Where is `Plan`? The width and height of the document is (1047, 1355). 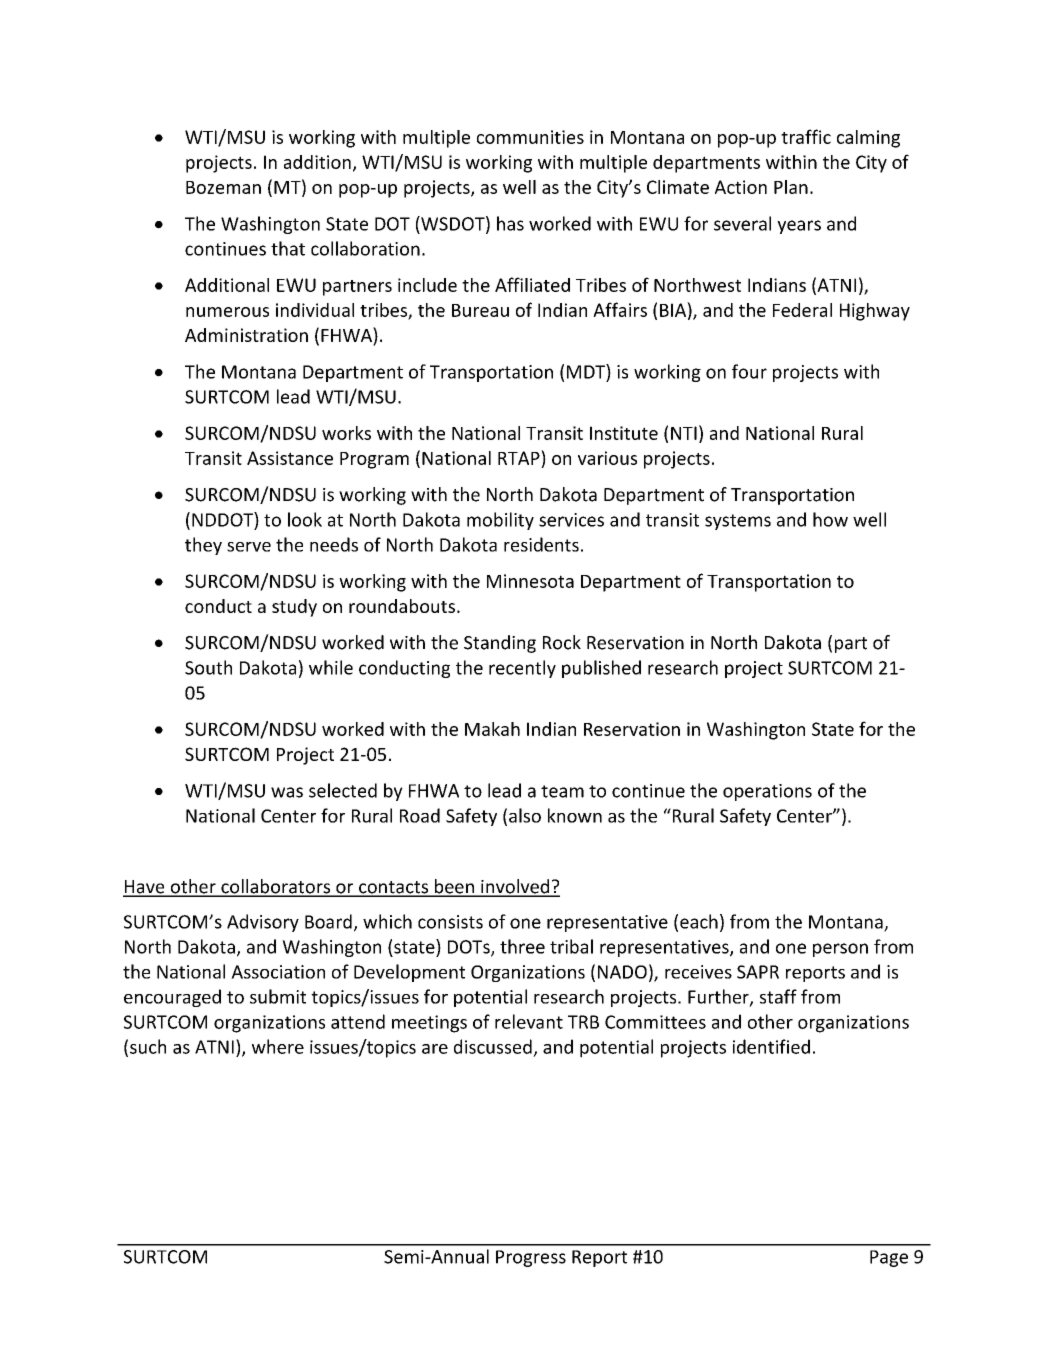
Plan is located at coordinates (791, 187).
